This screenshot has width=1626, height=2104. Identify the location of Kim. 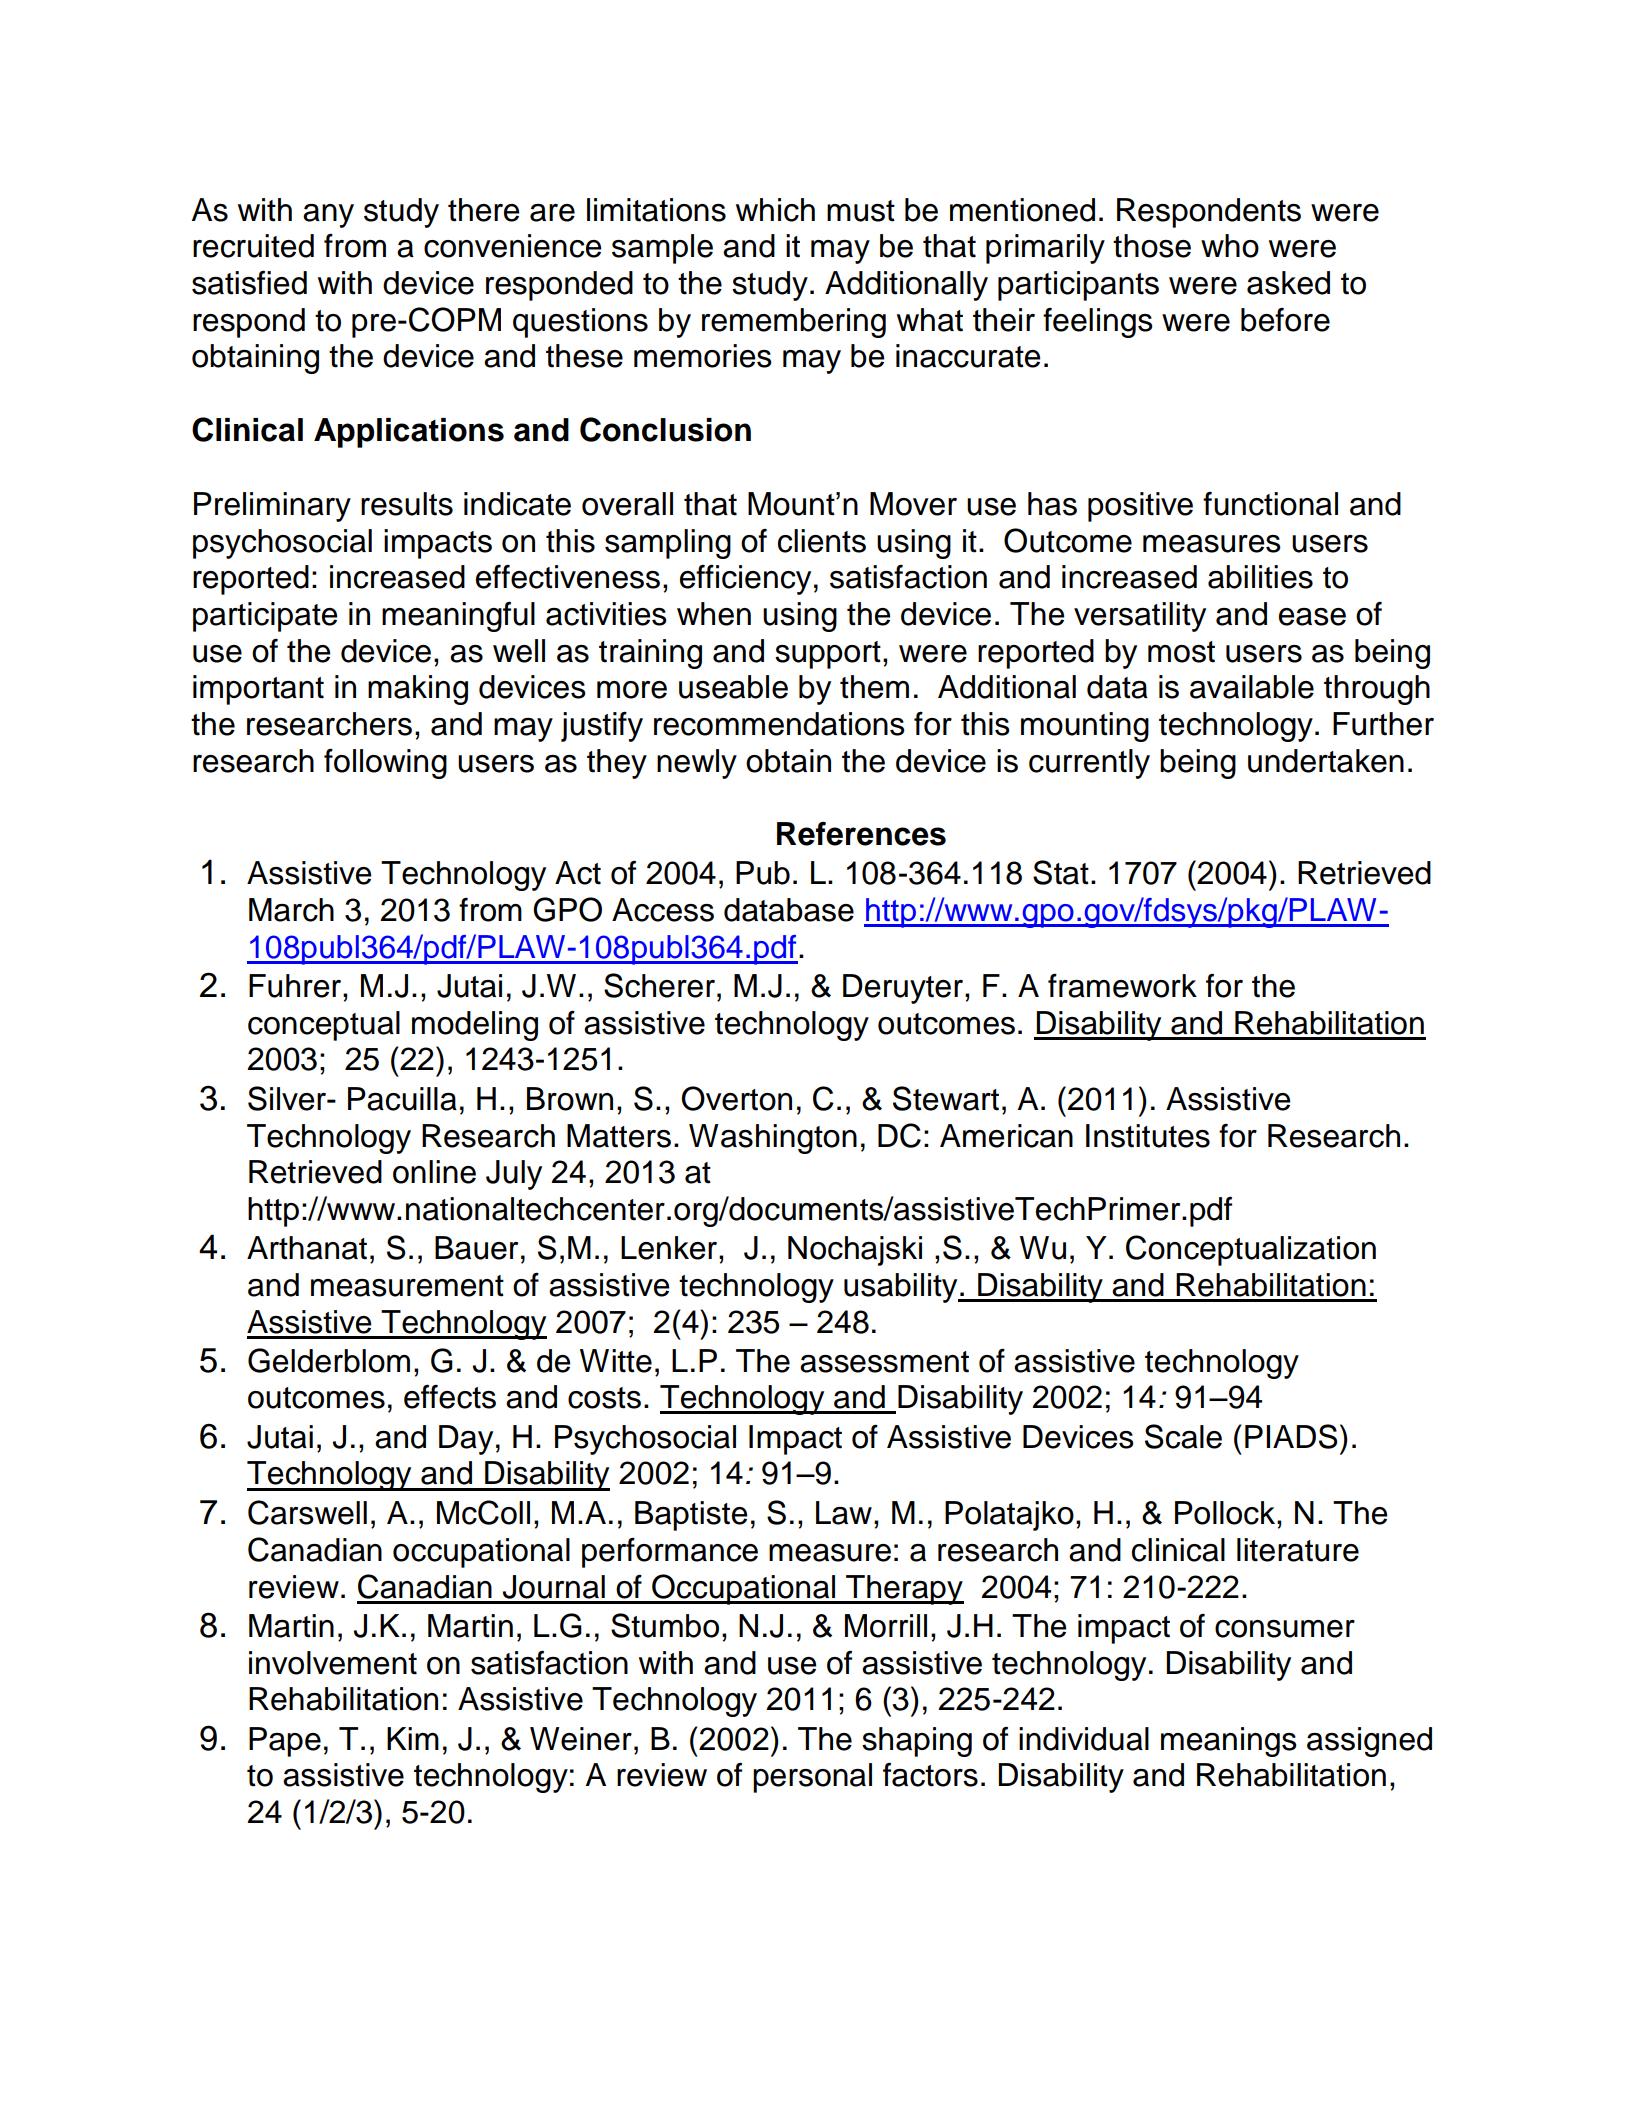
(413, 1738).
